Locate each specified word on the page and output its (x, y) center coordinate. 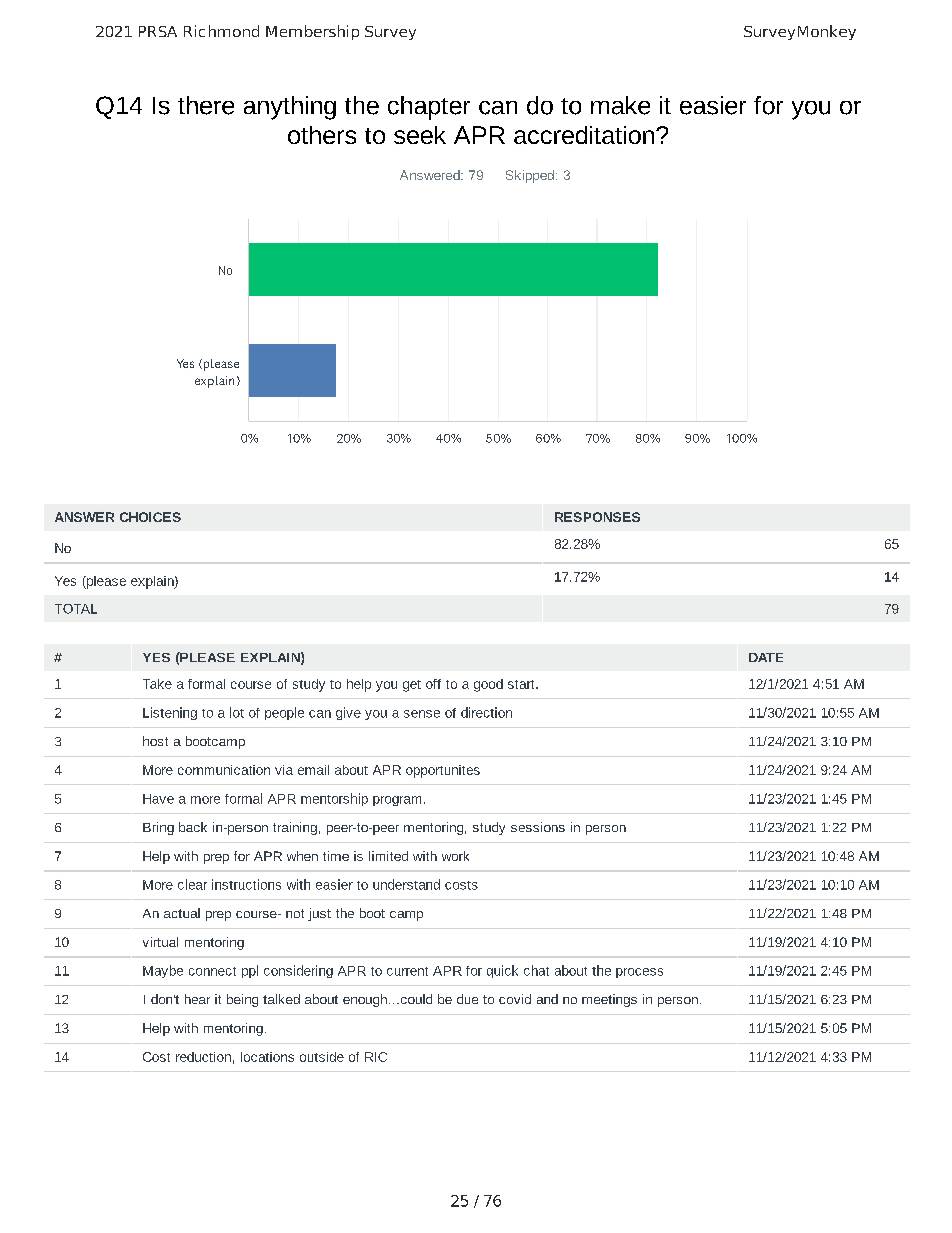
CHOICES (150, 517)
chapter (429, 108)
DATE (766, 657)
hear (197, 999)
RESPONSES (597, 517)
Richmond (221, 31)
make (620, 105)
